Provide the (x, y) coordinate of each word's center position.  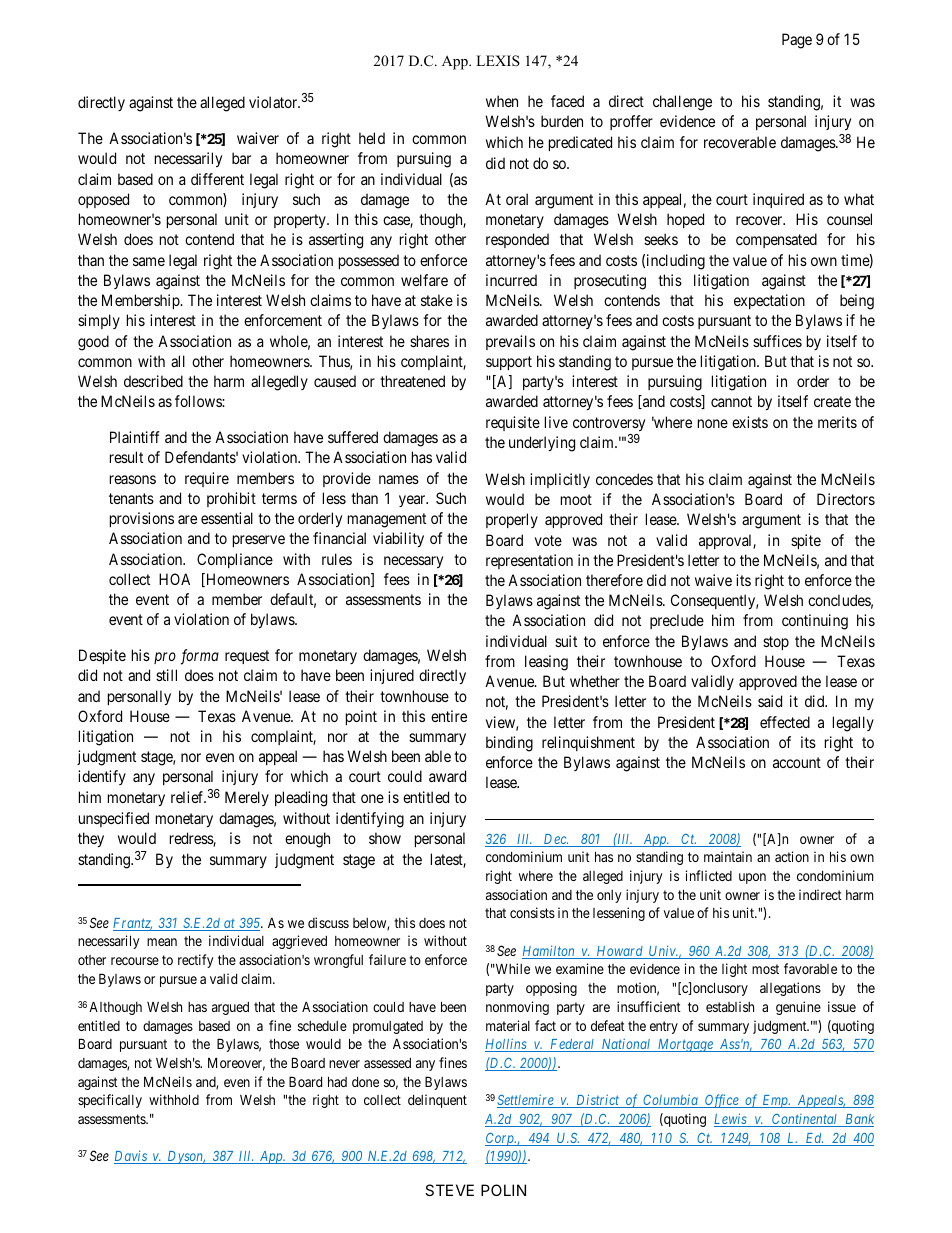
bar (241, 158)
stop (776, 643)
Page (797, 41)
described (153, 381)
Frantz (133, 924)
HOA (174, 579)
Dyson (185, 1157)
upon (752, 878)
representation (529, 561)
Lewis (731, 1120)
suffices (777, 341)
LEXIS (498, 61)
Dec (555, 840)
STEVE (449, 1190)
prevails (510, 342)
